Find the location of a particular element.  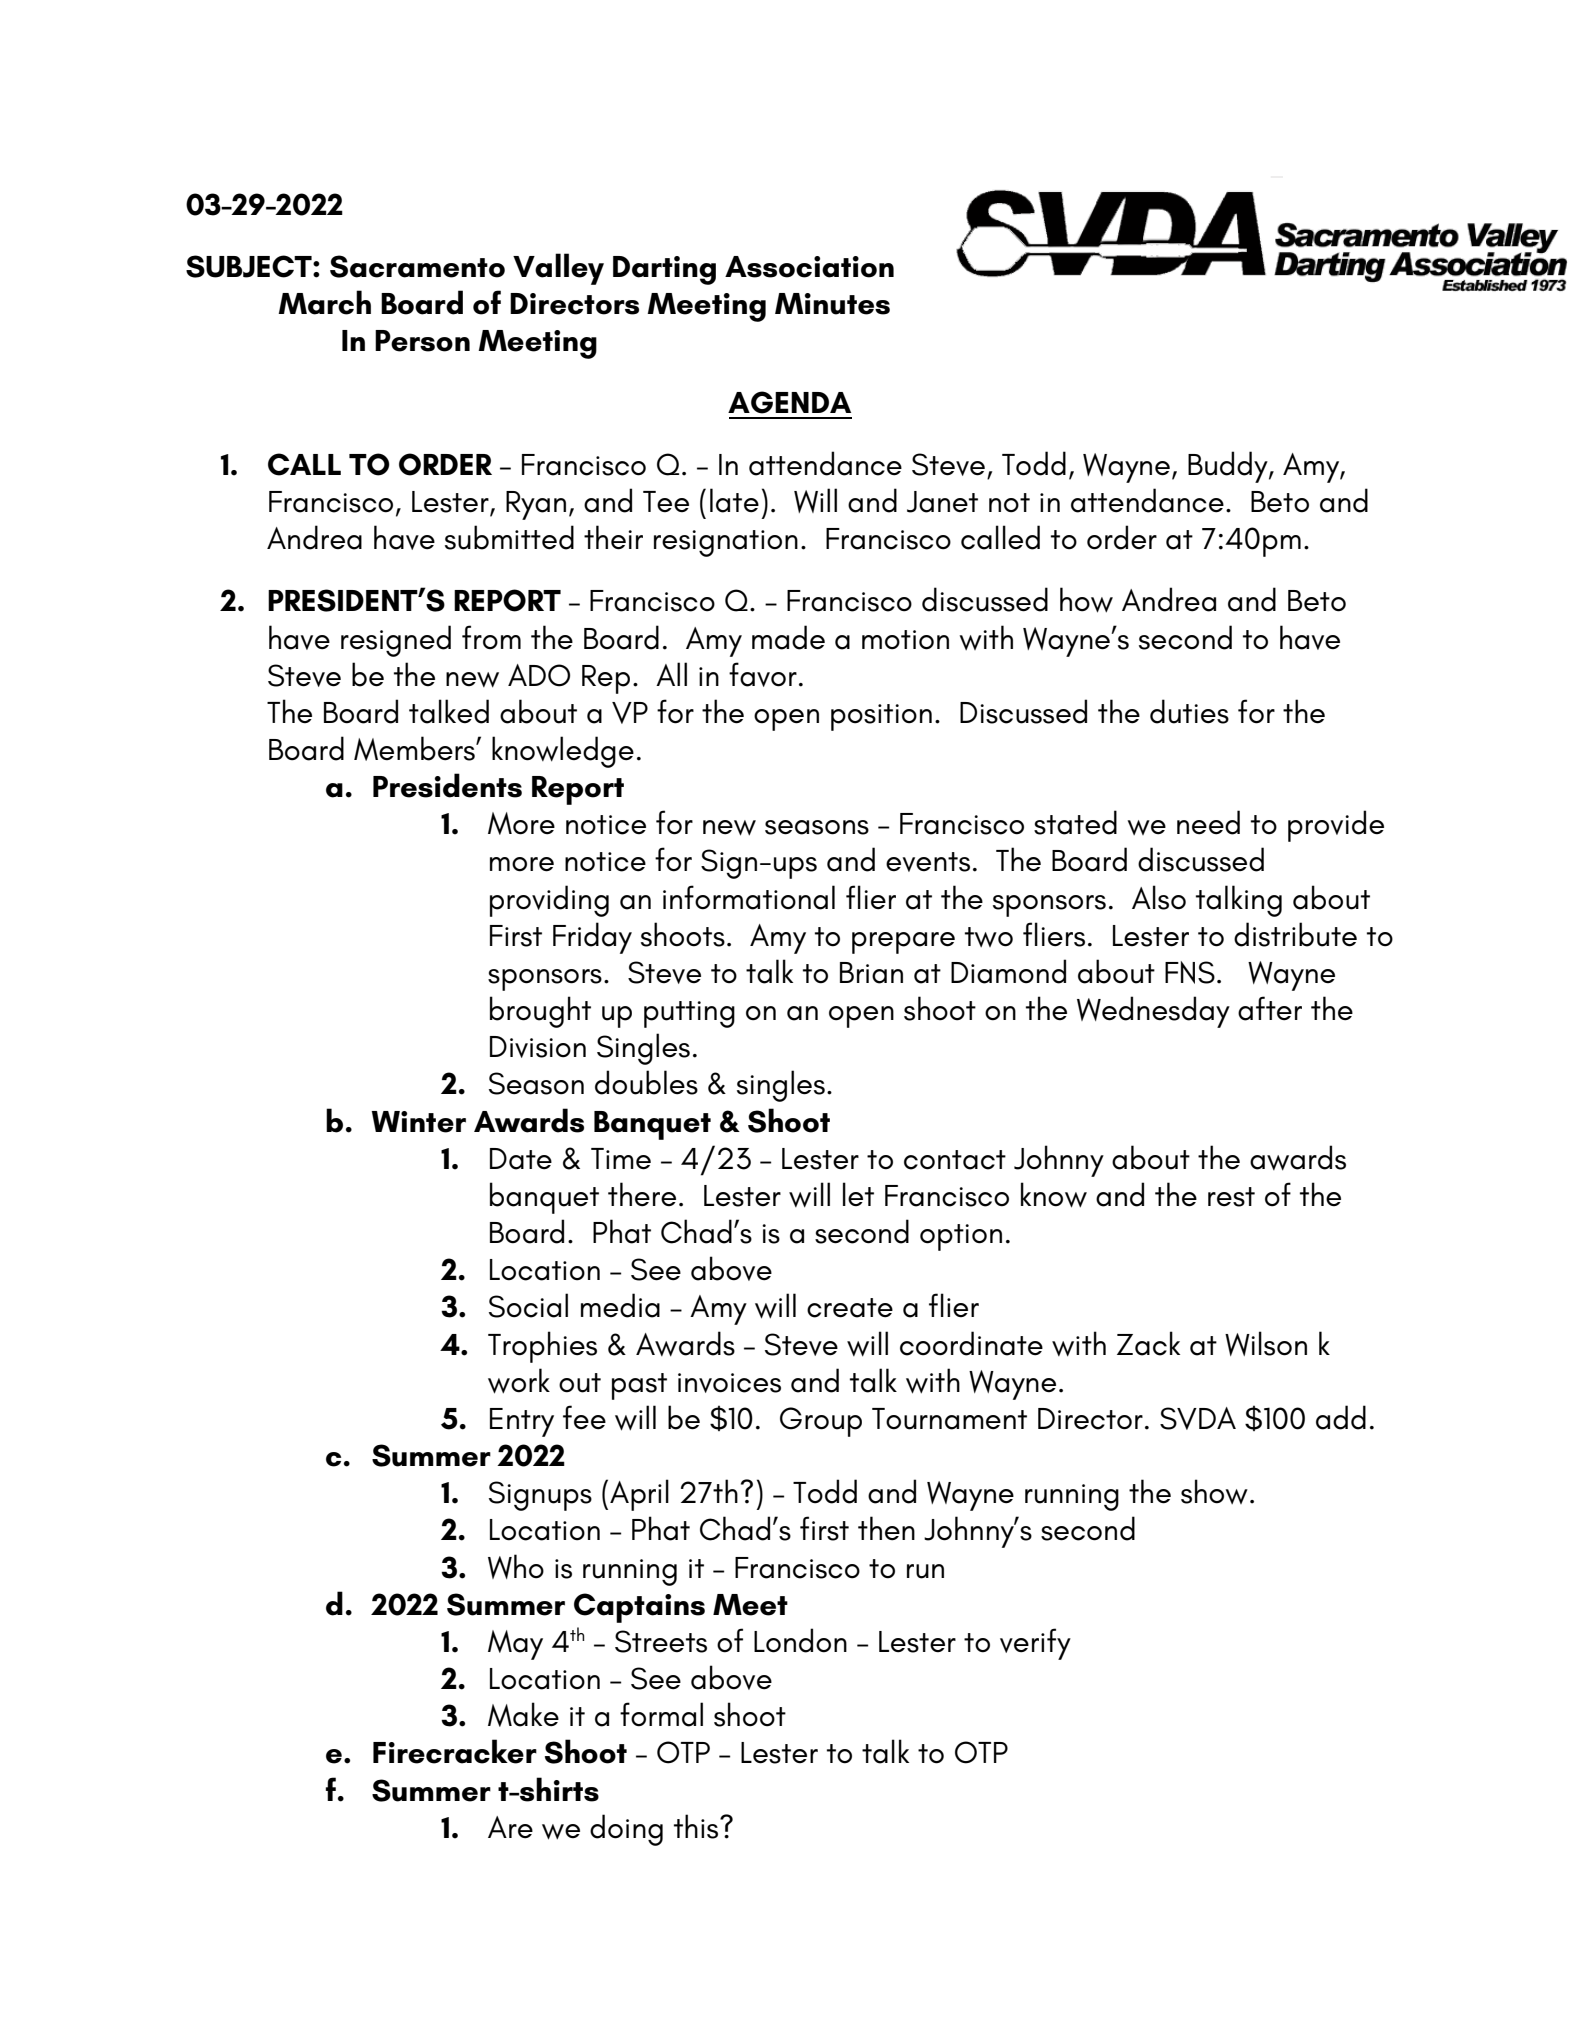

show is located at coordinates (1214, 1491).
